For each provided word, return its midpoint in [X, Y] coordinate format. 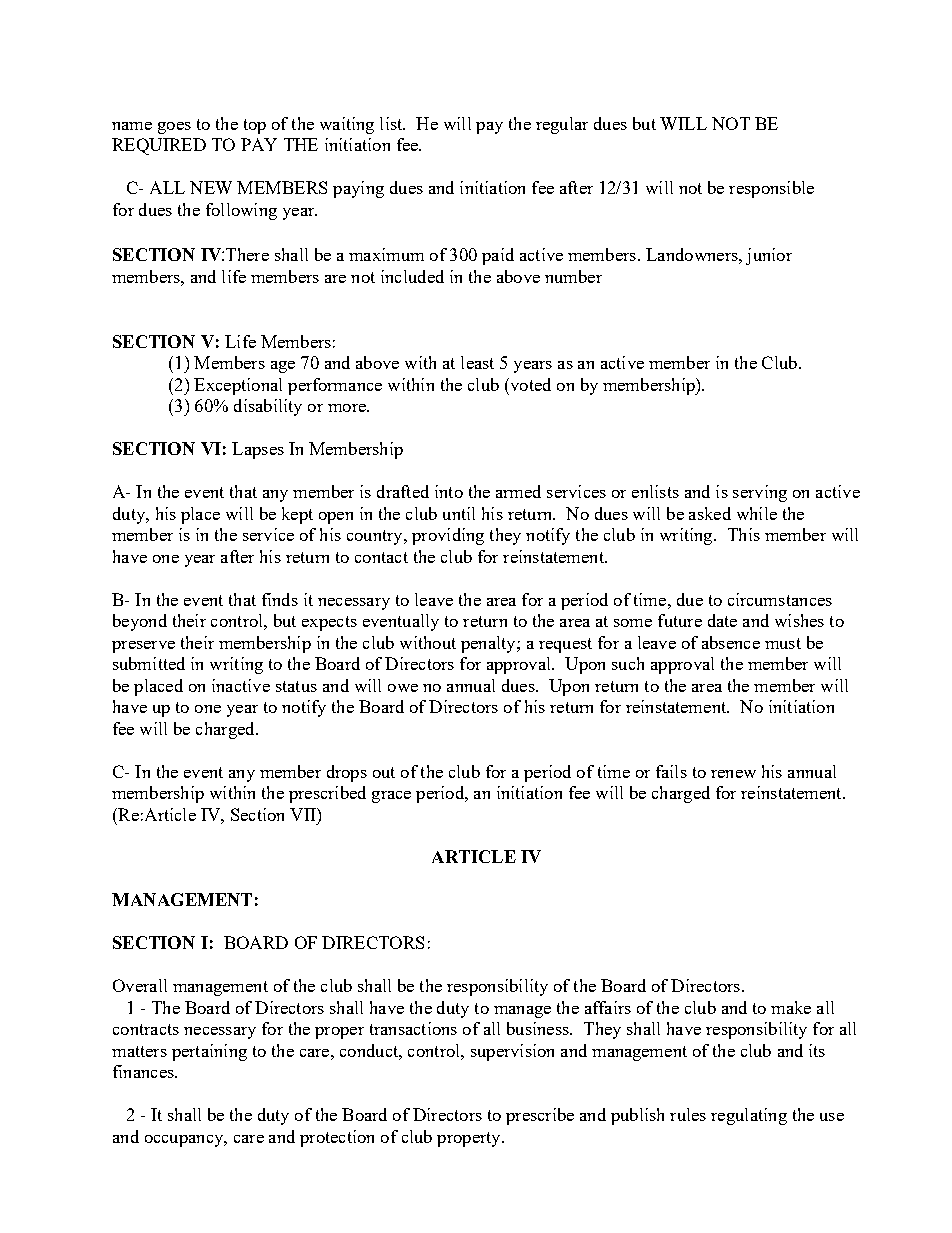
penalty [489, 644]
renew [733, 774]
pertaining [209, 1052]
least [477, 362]
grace [391, 797]
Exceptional [238, 386]
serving [760, 493]
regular [562, 125]
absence [731, 642]
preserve [143, 647]
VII [304, 814]
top [255, 126]
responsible [771, 189]
